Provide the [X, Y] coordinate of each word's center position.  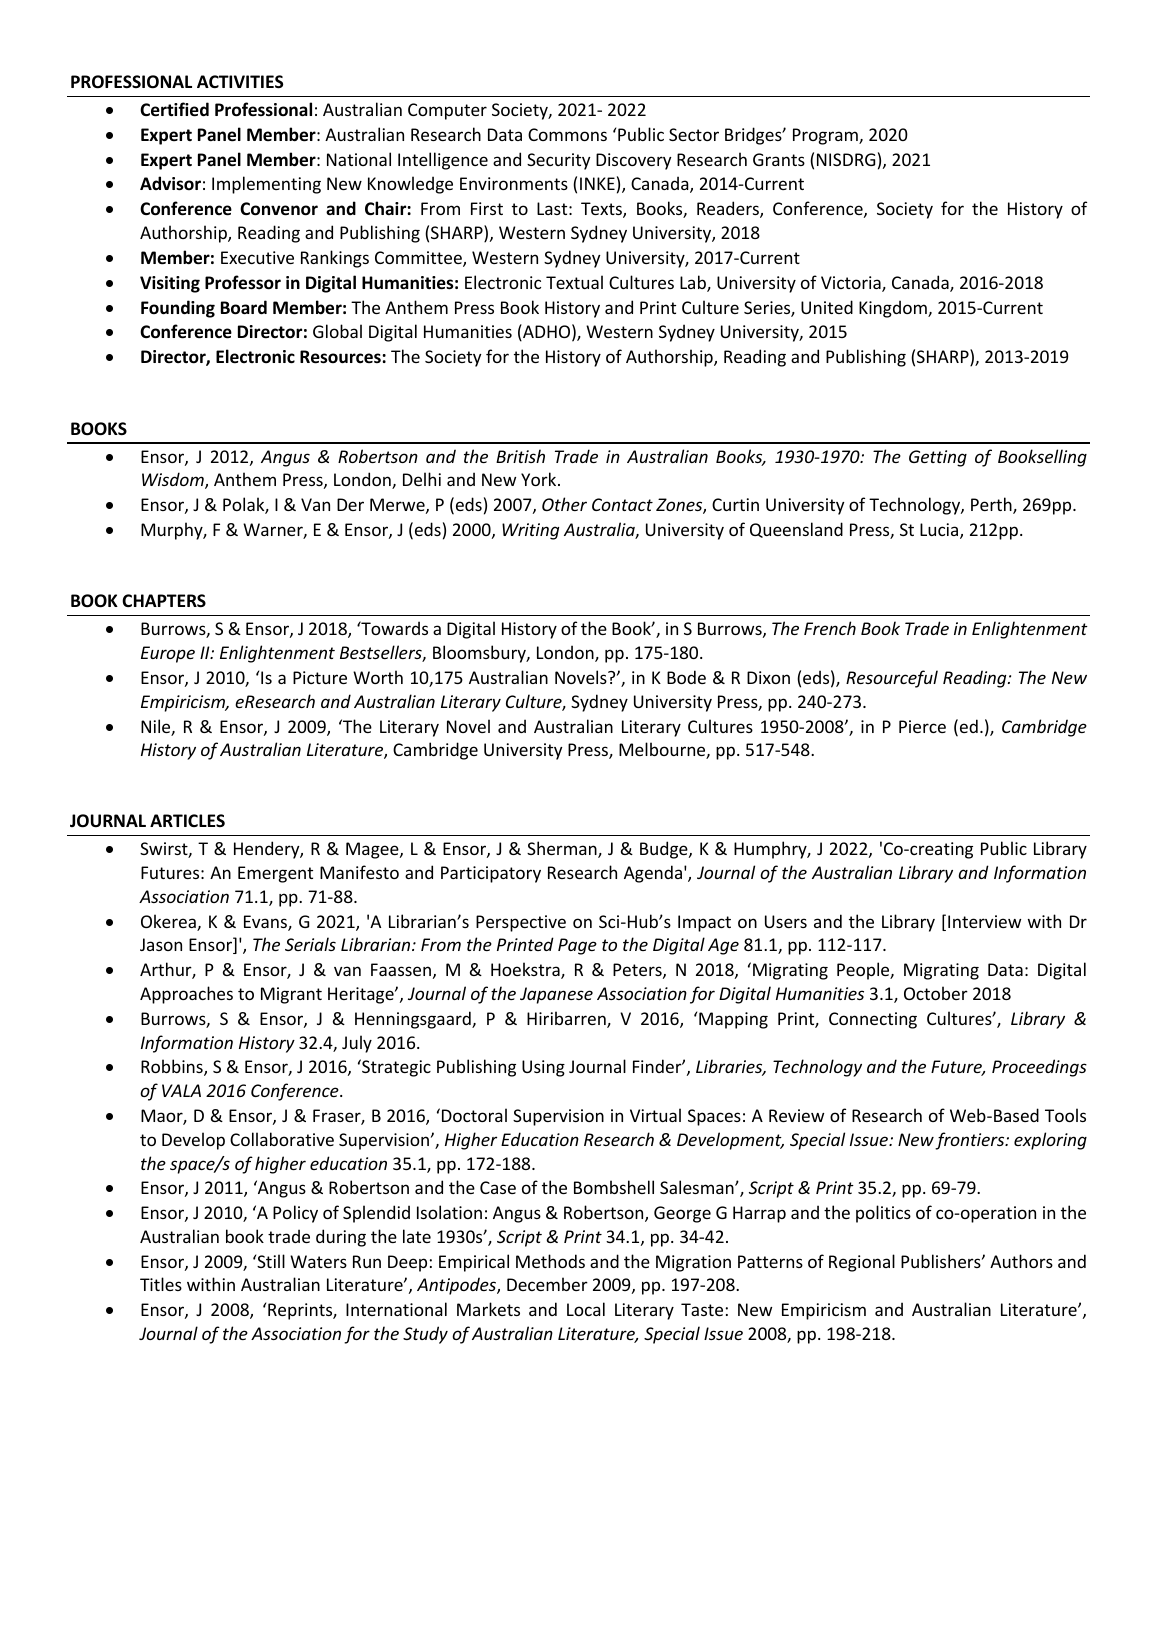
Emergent [275, 874]
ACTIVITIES [240, 82]
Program [826, 136]
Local [586, 1309]
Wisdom [174, 480]
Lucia [940, 531]
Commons [567, 134]
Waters [318, 1261]
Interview [984, 921]
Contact [622, 504]
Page [577, 946]
